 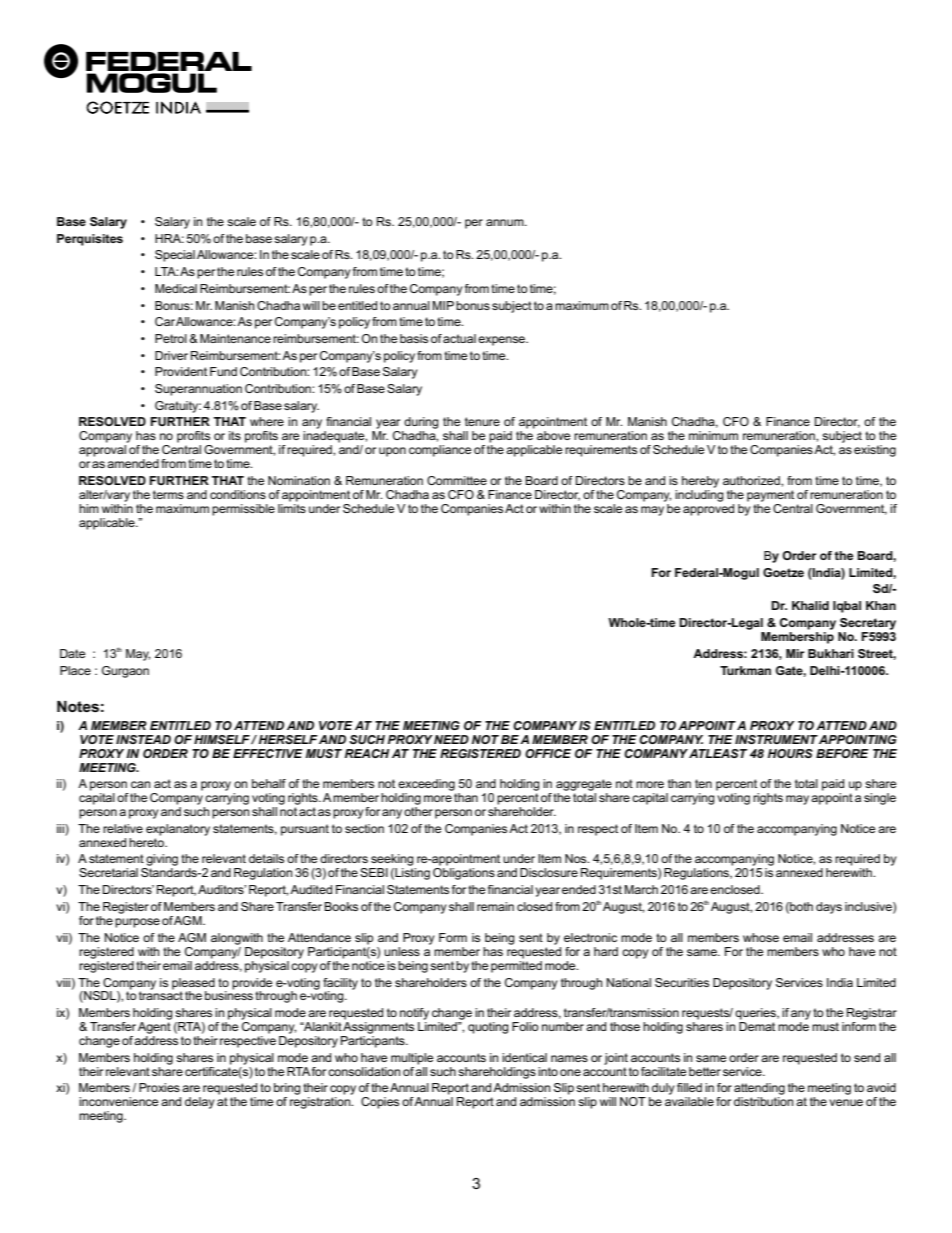 What do you see at coordinates (451, 739) in the screenshot?
I see `NEED` at bounding box center [451, 739].
